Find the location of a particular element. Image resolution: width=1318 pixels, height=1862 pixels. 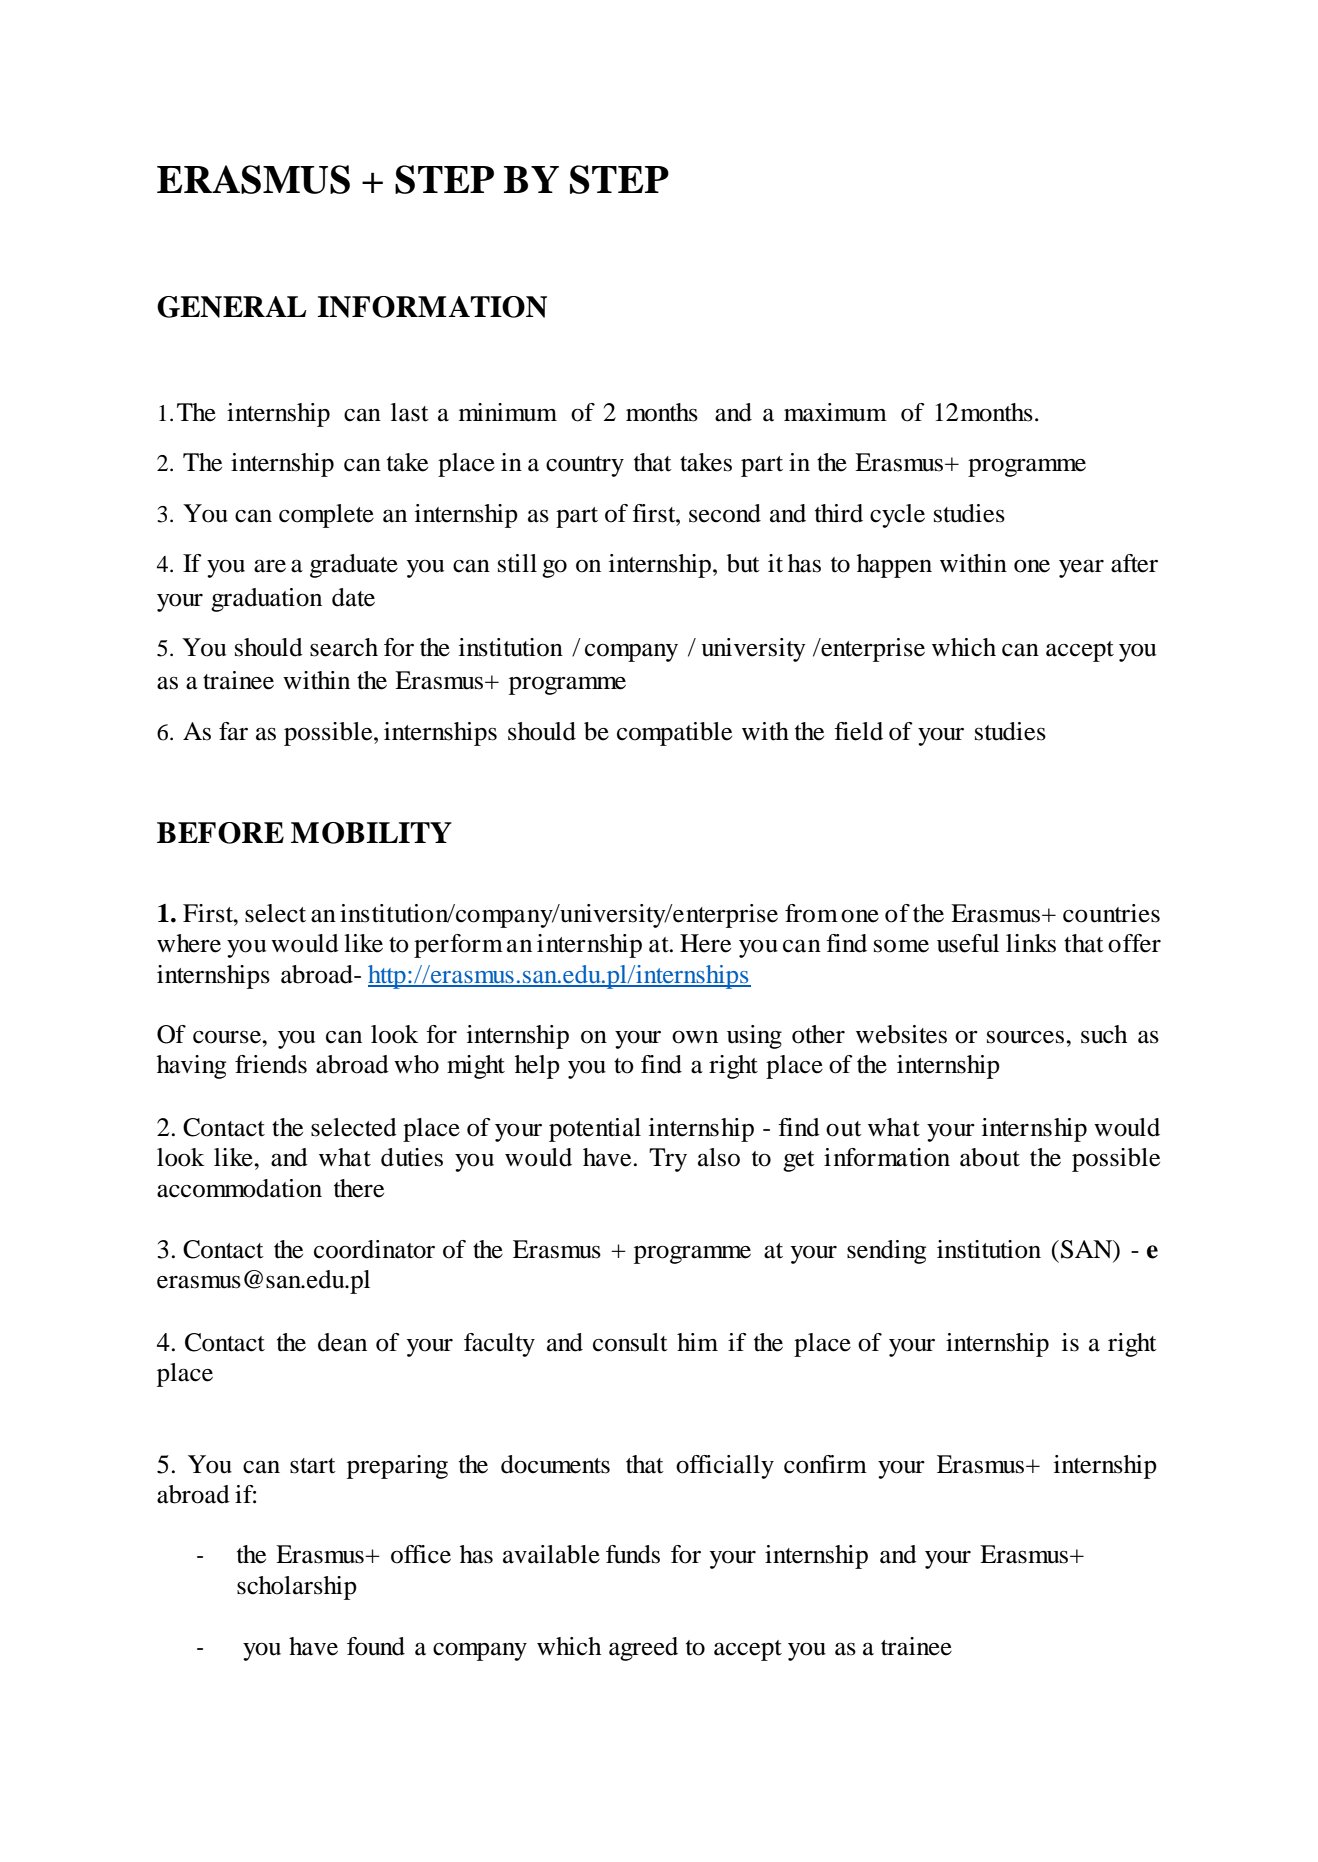

far is located at coordinates (233, 731).
